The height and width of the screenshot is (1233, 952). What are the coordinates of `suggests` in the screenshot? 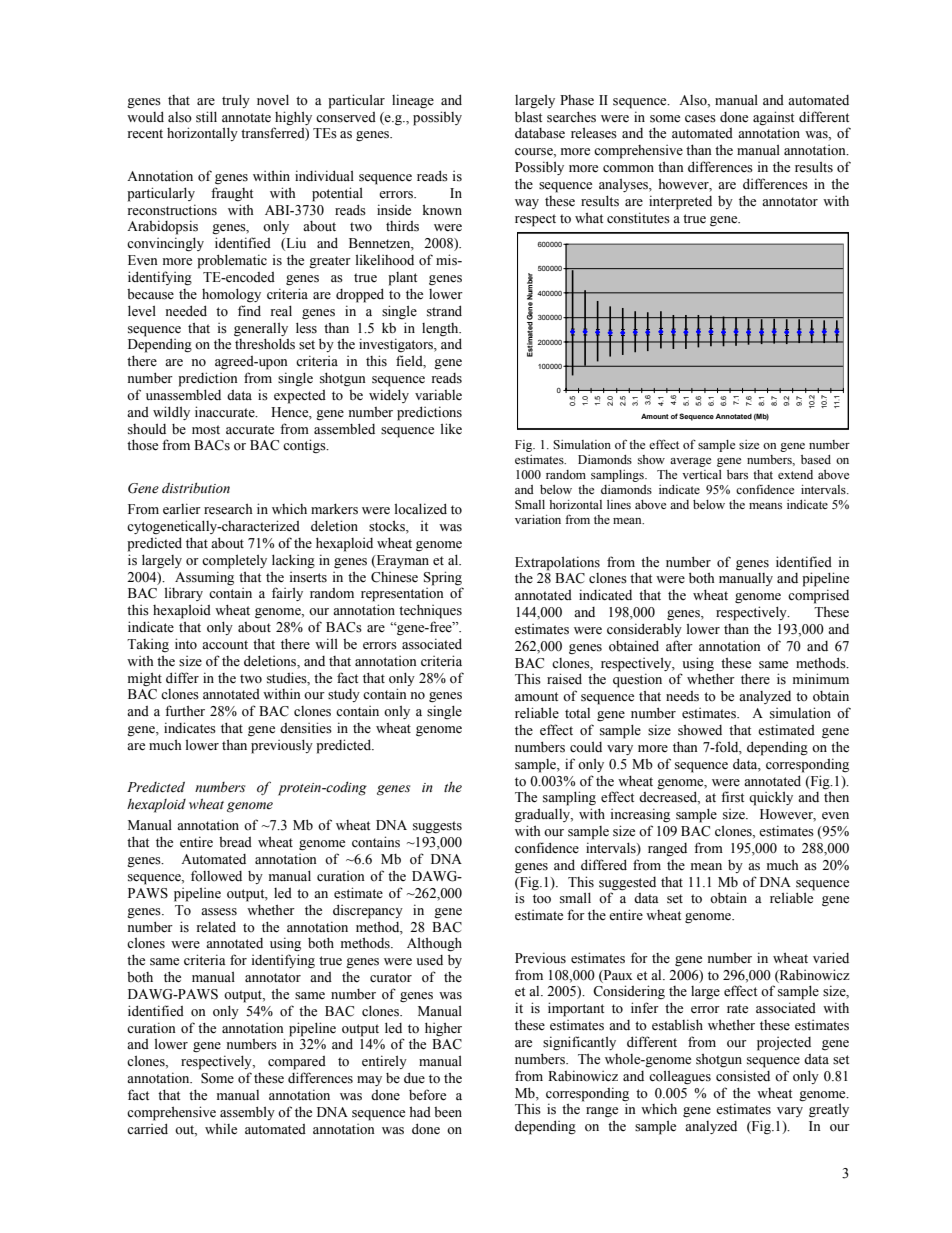 It's located at (437, 827).
